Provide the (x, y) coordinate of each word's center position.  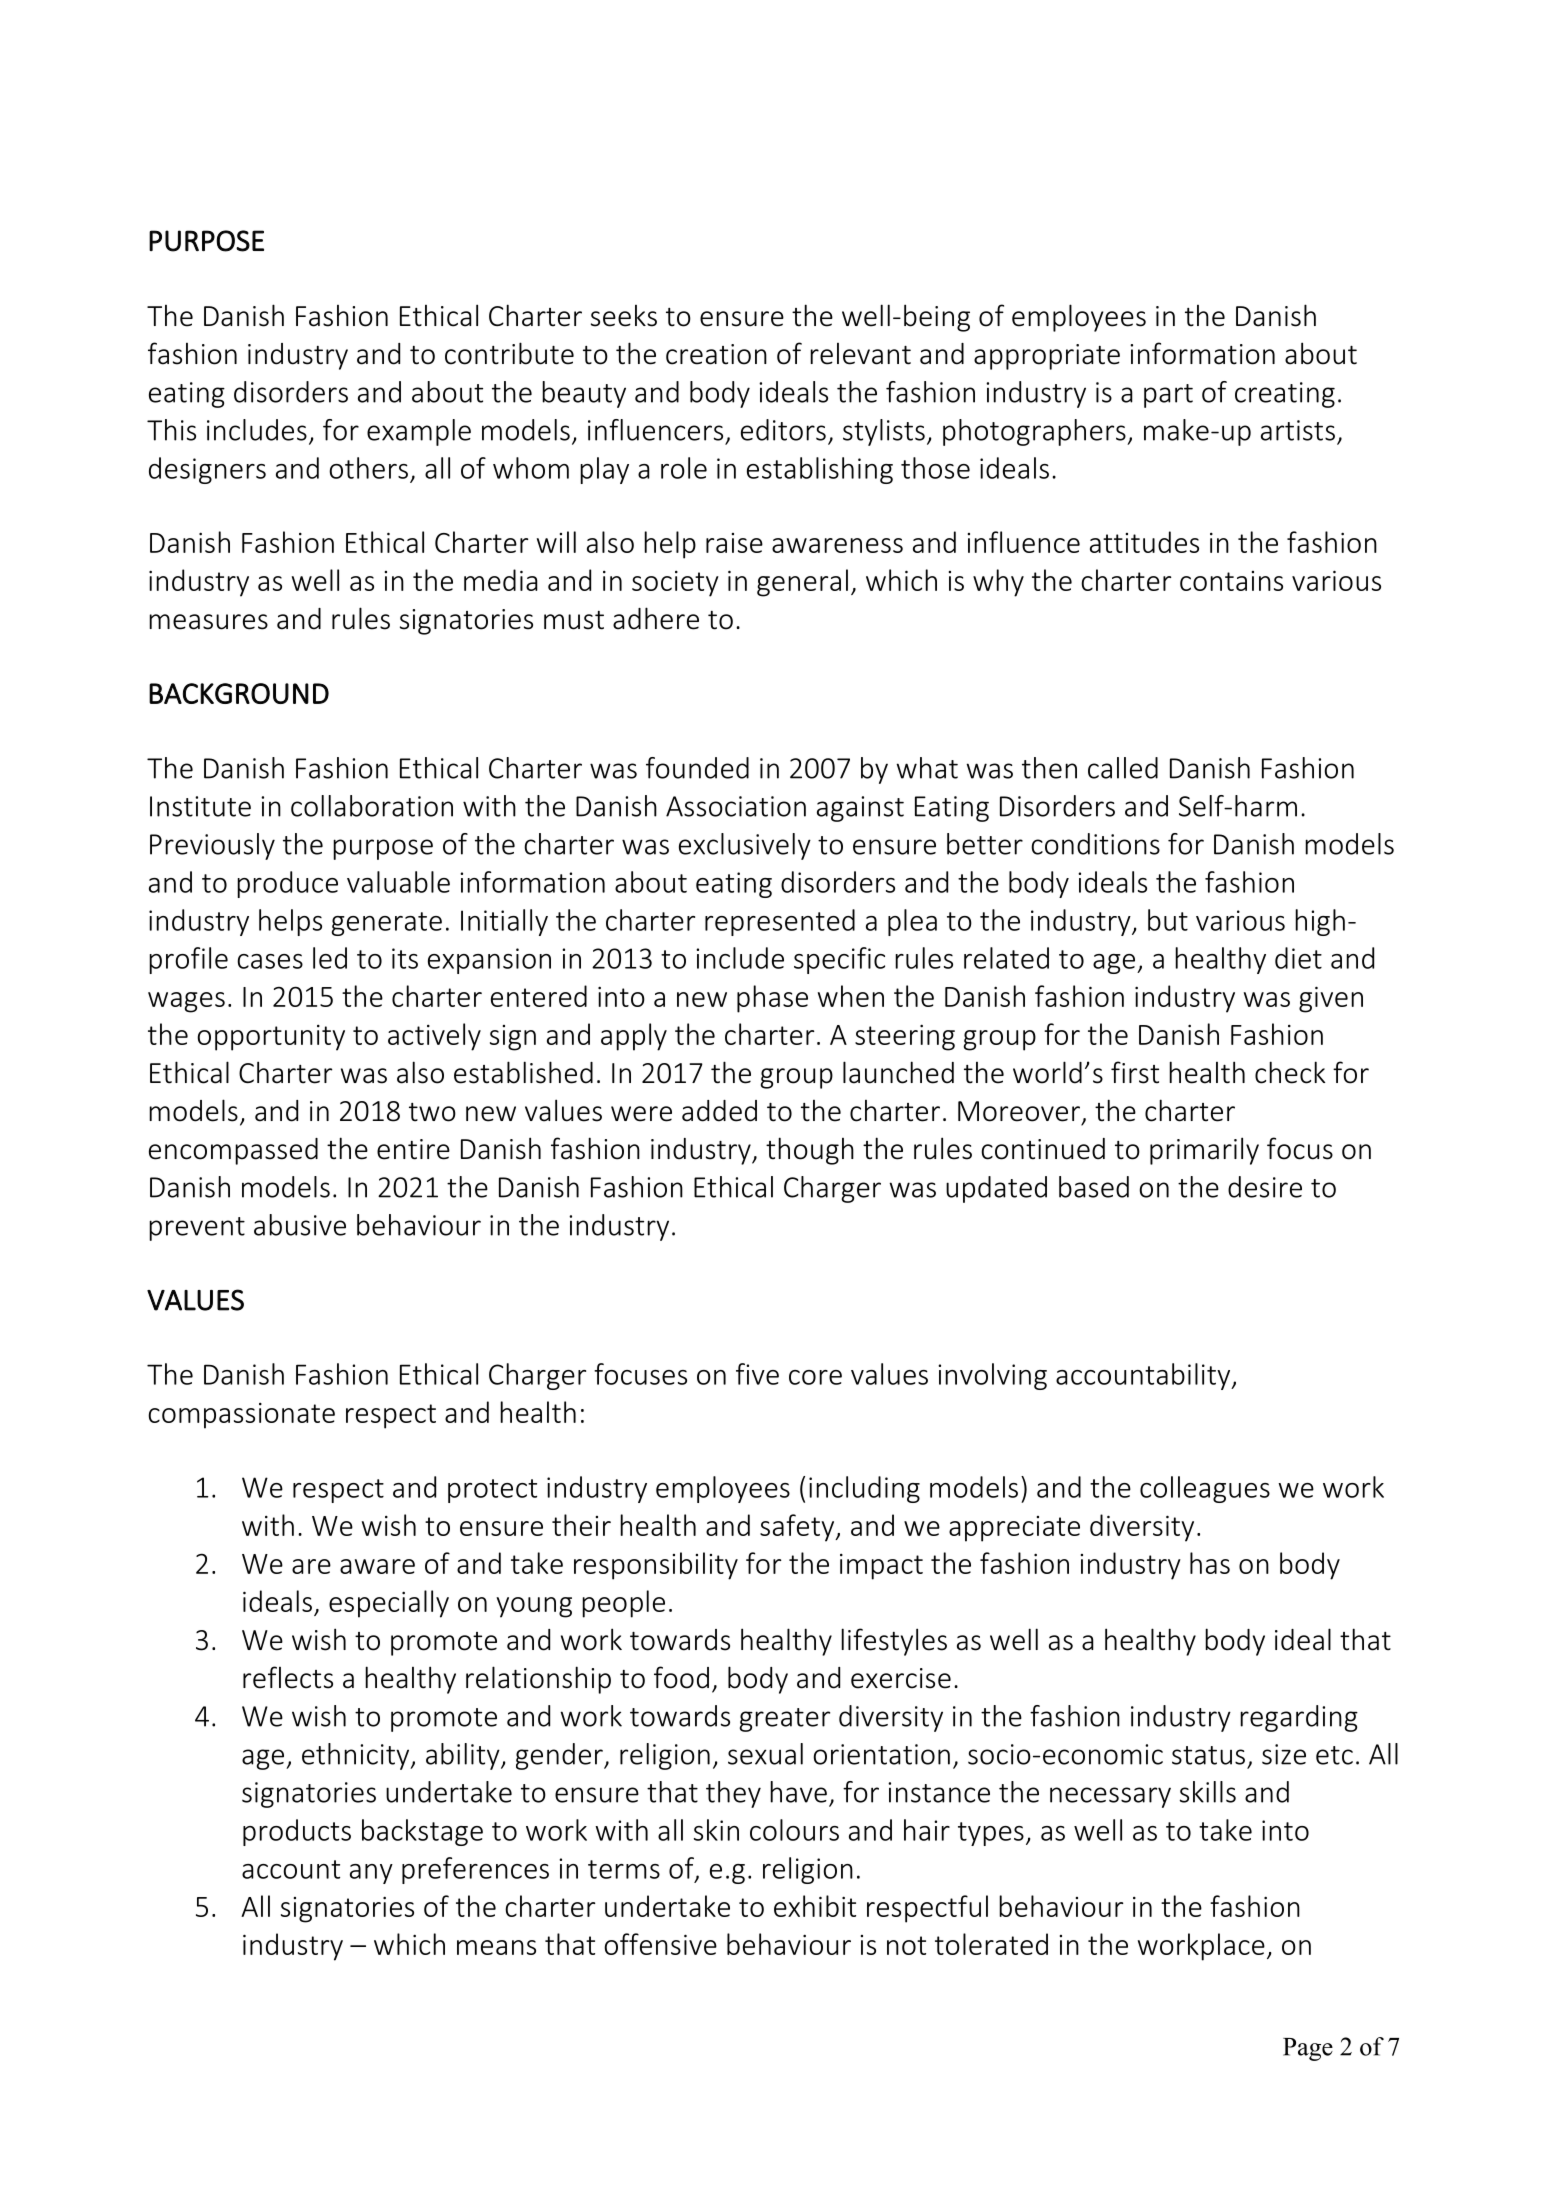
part (1168, 396)
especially (389, 1604)
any (371, 1874)
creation (716, 354)
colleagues (1205, 1489)
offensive (660, 1944)
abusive (300, 1225)
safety (798, 1528)
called (1123, 768)
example (419, 432)
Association (736, 806)
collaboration (372, 806)
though (810, 1151)
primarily (1204, 1151)
